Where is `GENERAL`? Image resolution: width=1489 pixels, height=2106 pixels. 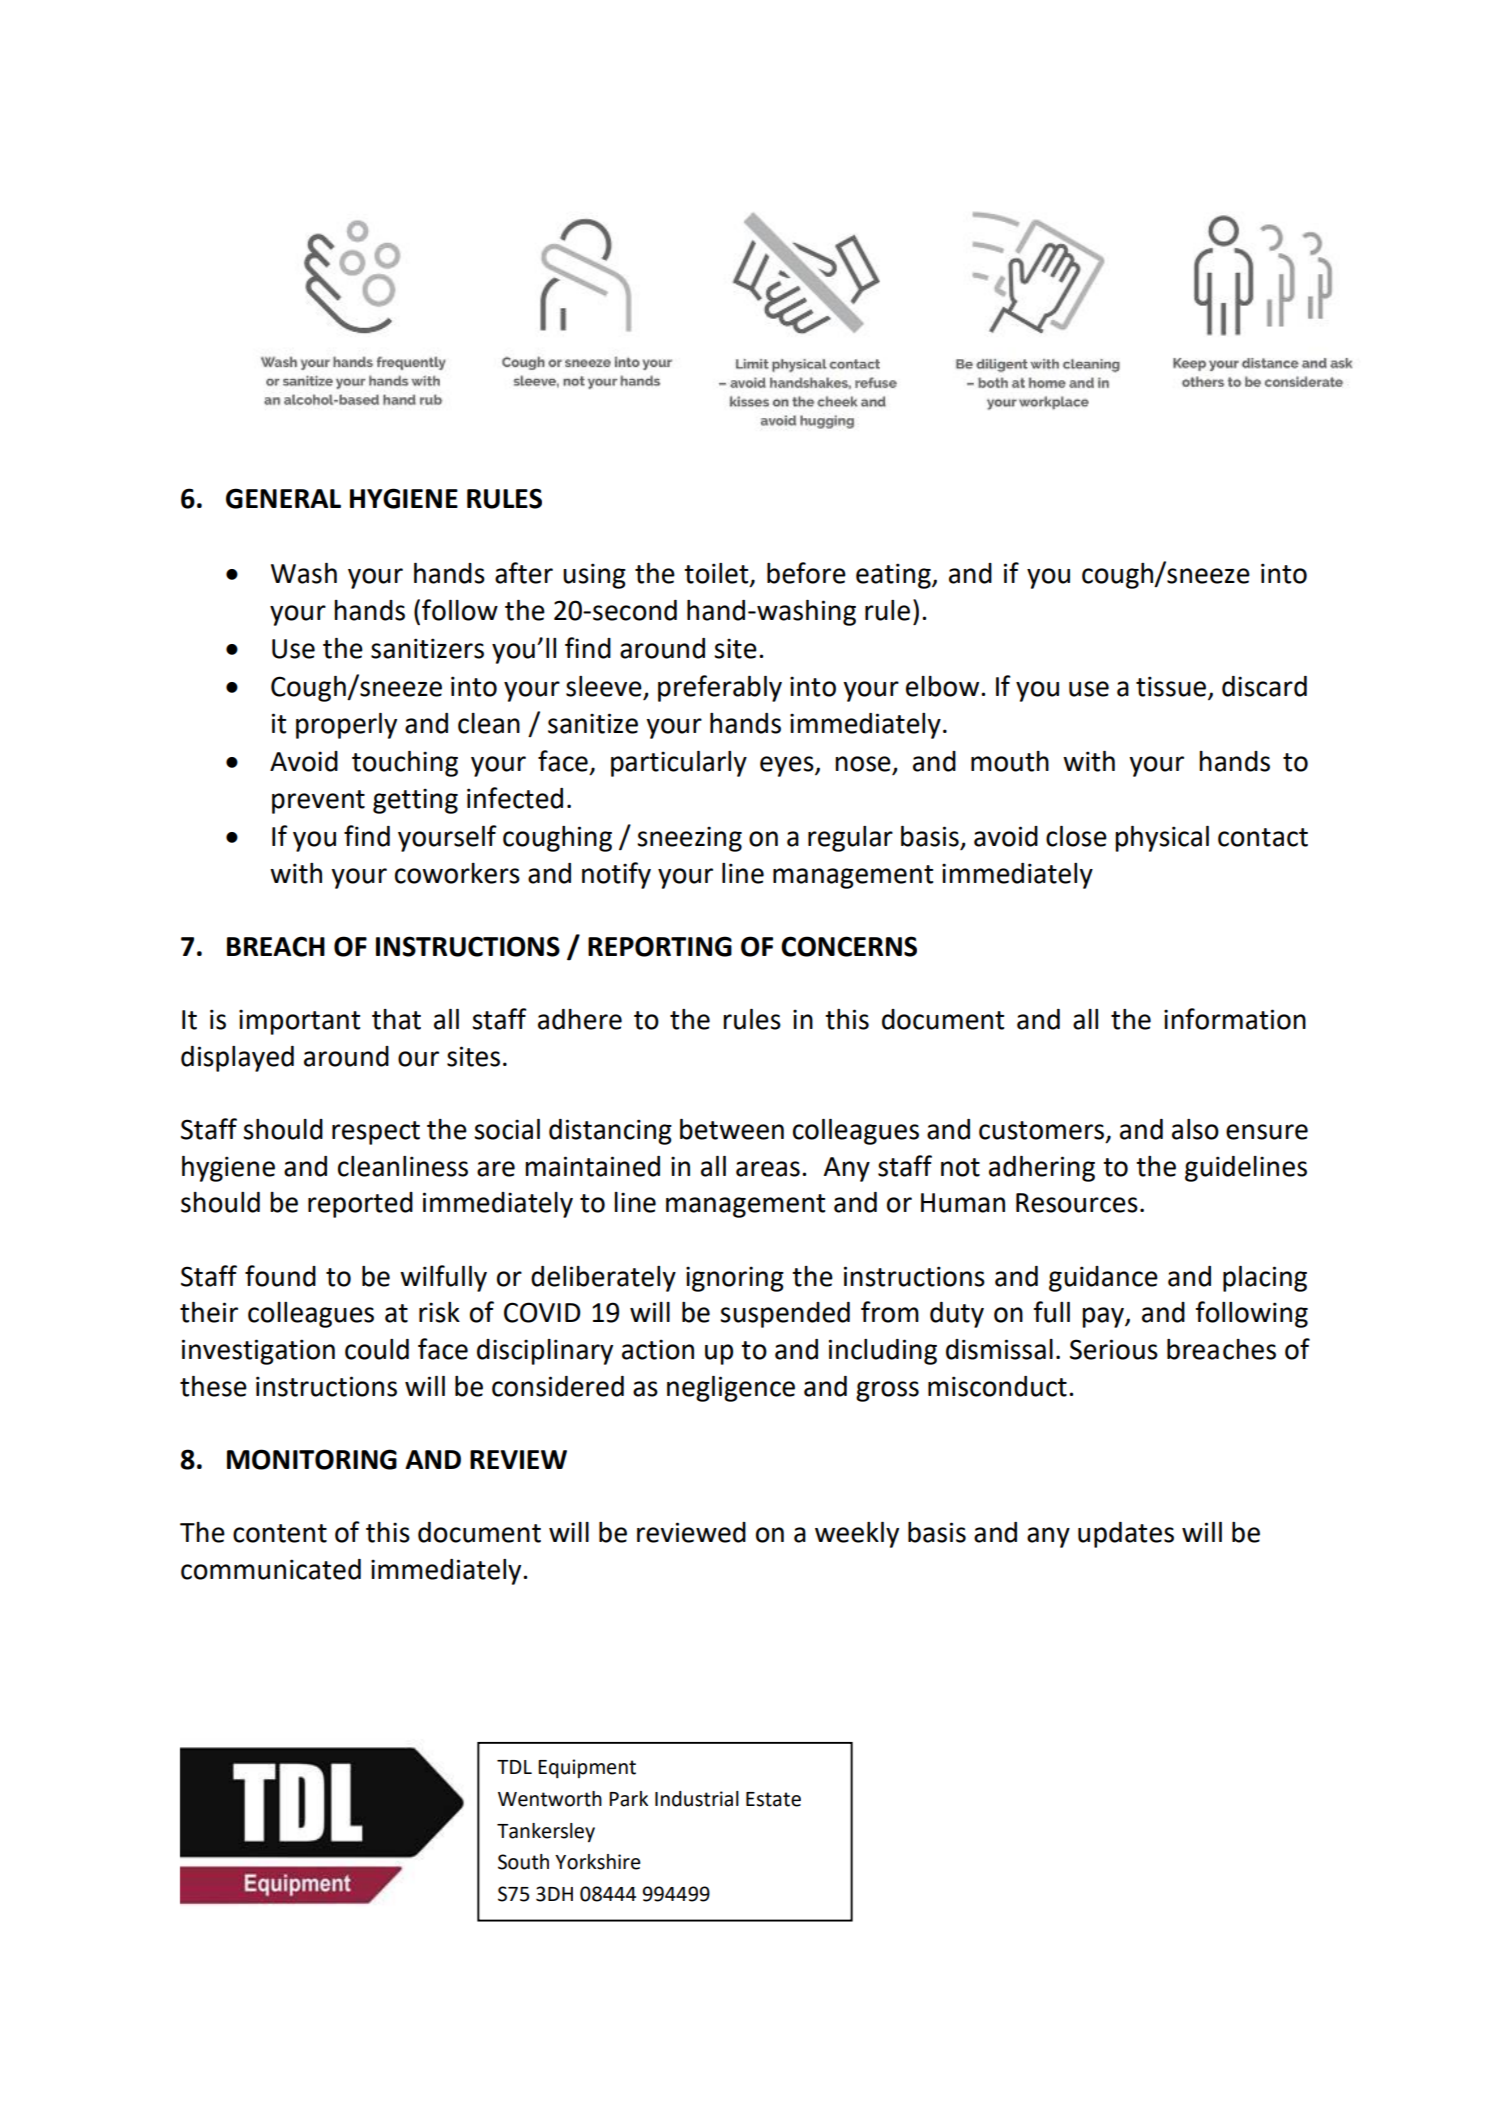
GENERAL is located at coordinates (283, 498).
